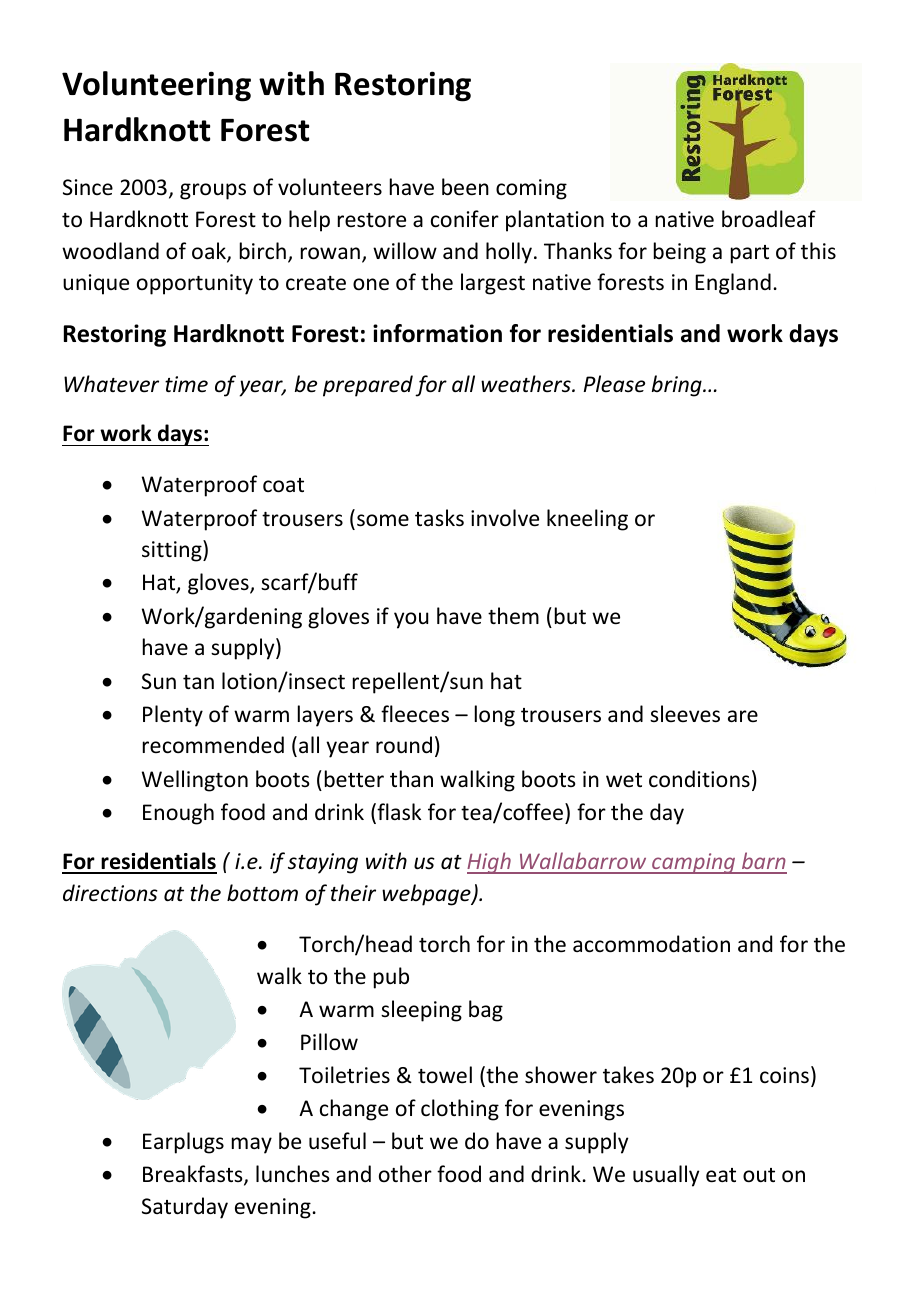  I want to click on opportunity, so click(195, 284).
